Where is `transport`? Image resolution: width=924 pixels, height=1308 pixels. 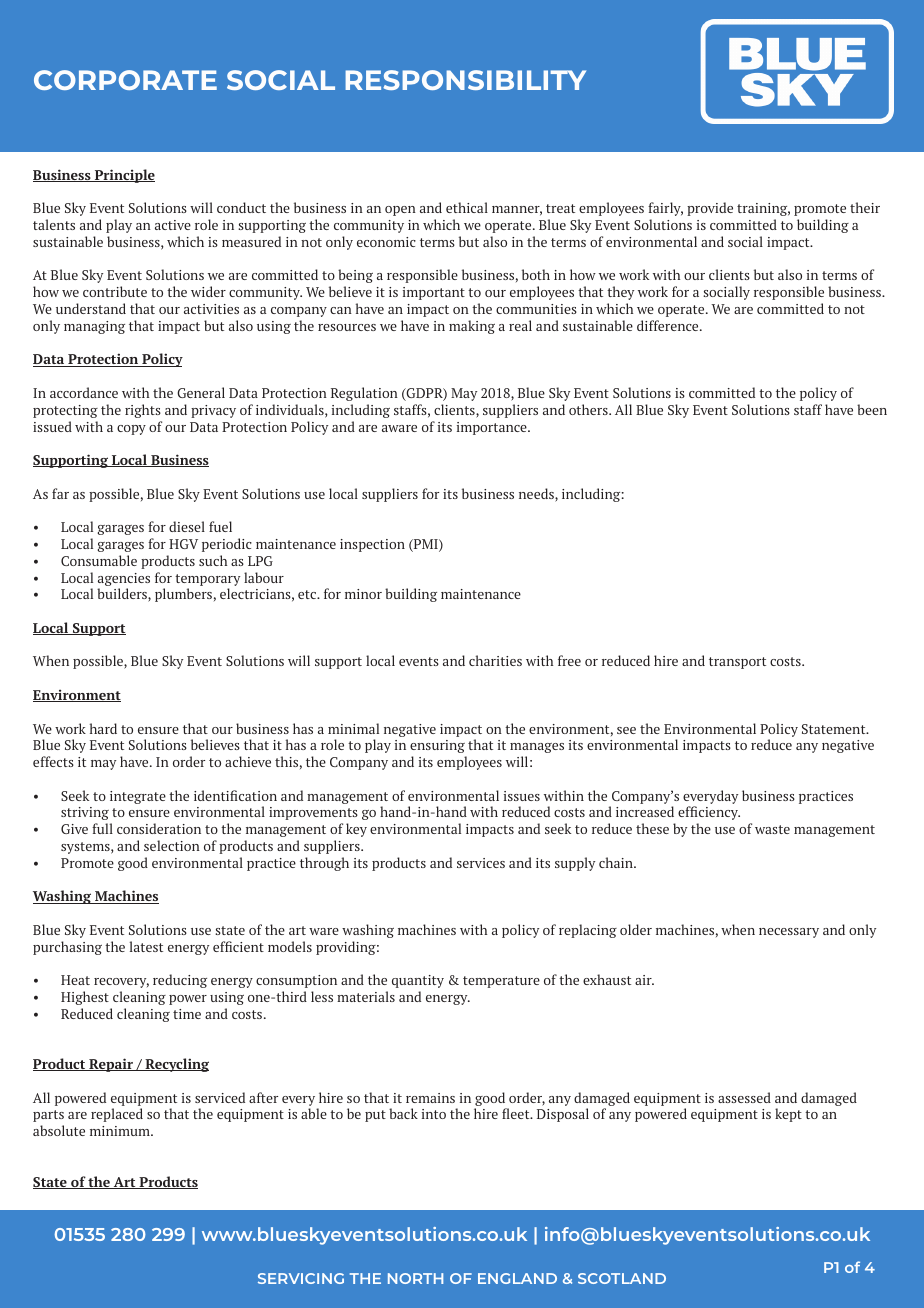
transport is located at coordinates (737, 663).
